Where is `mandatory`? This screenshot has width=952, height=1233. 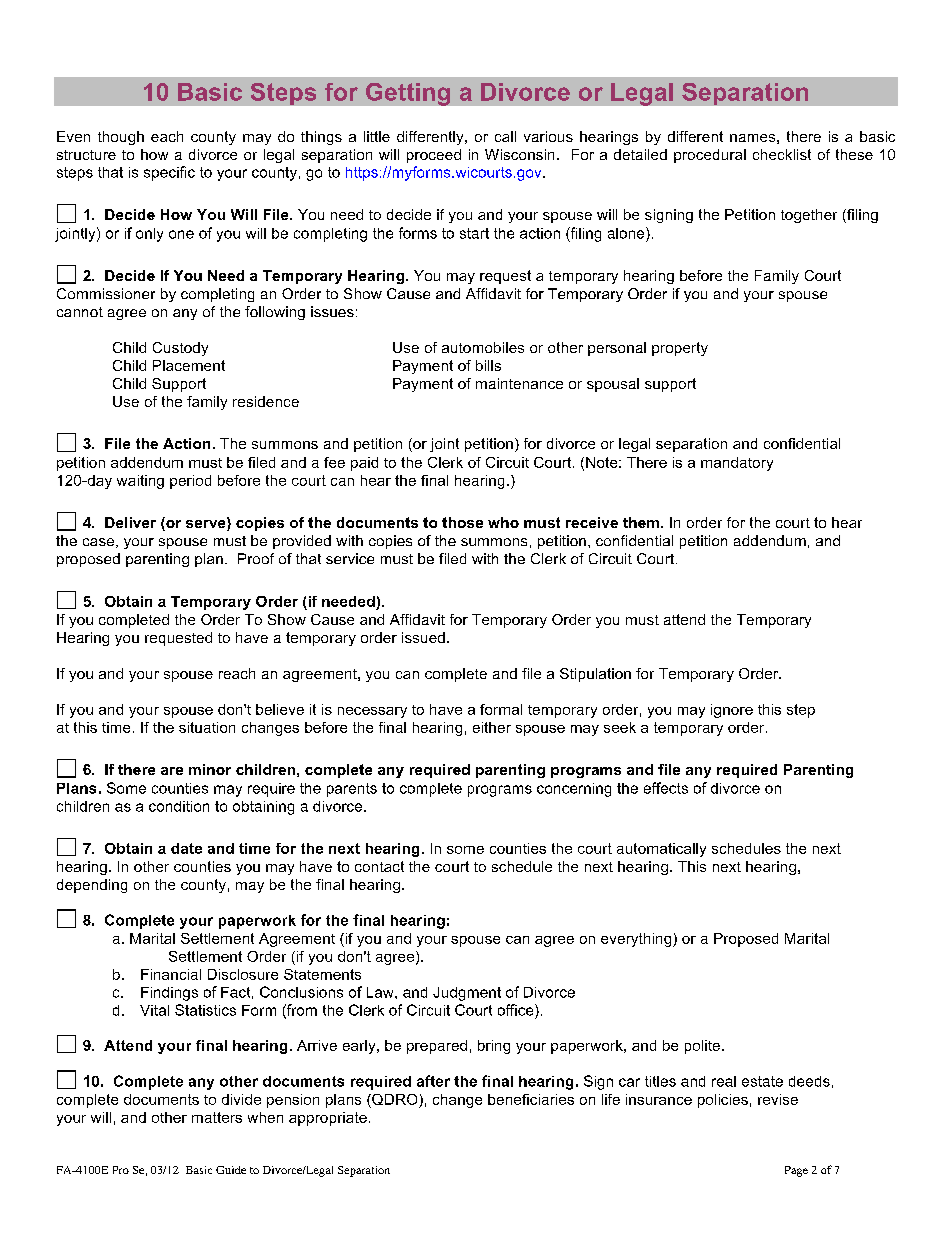 mandatory is located at coordinates (737, 464).
